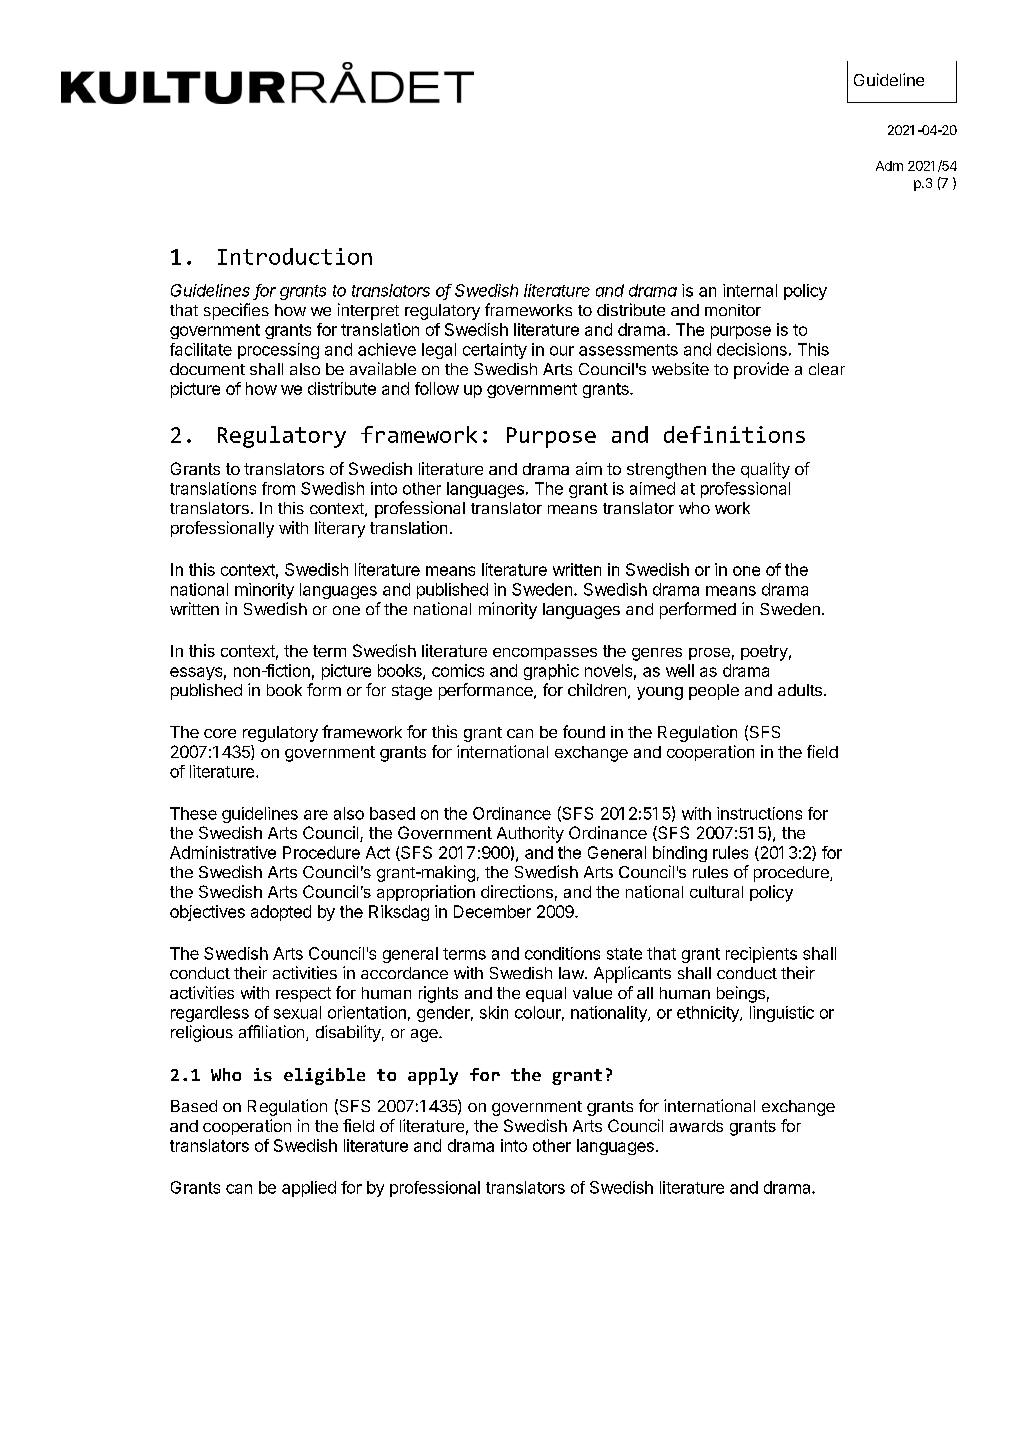 This screenshot has height=1439, width=1017. I want to click on applied, so click(309, 1189).
